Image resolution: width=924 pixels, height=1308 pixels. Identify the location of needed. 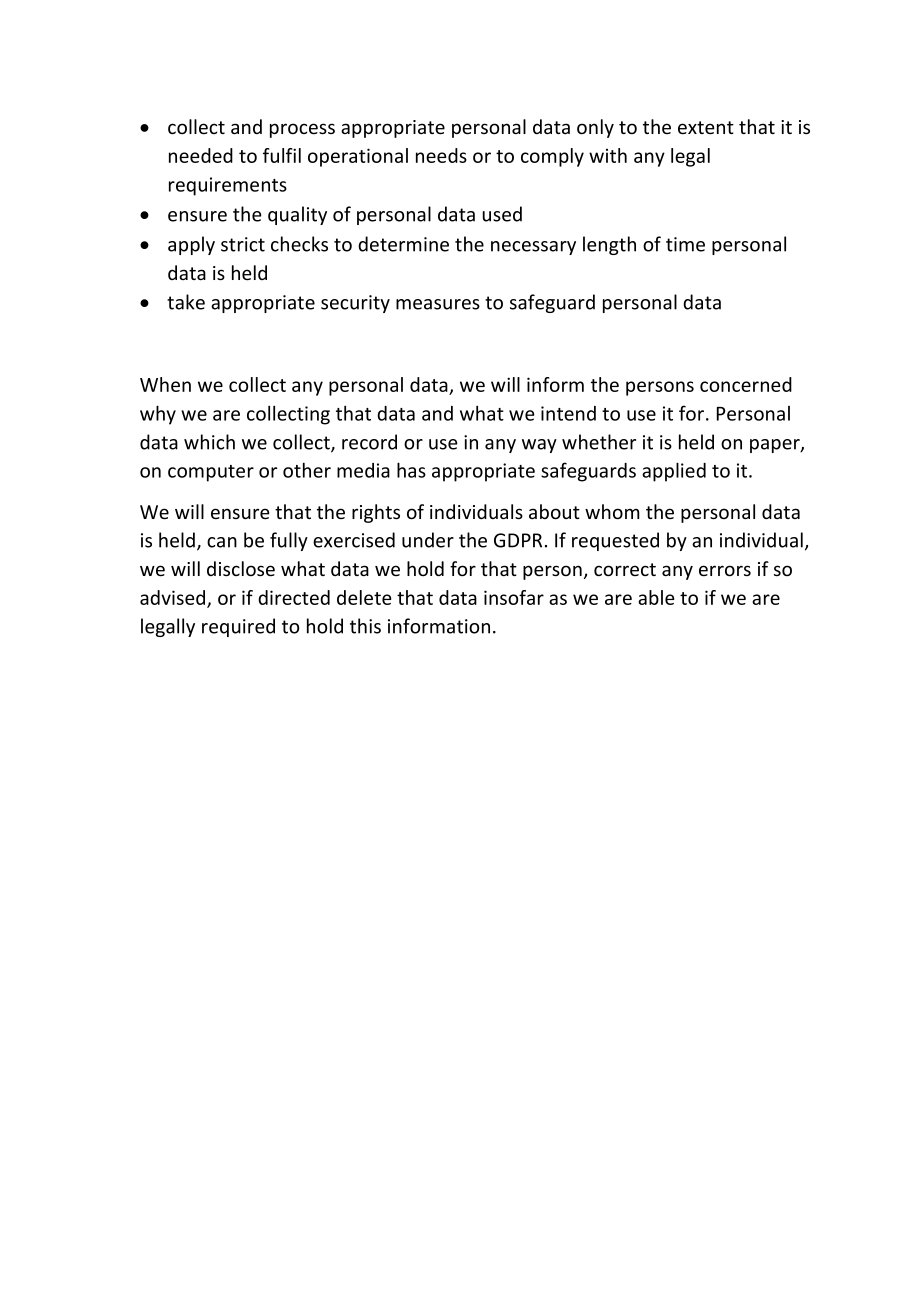
(201, 155).
